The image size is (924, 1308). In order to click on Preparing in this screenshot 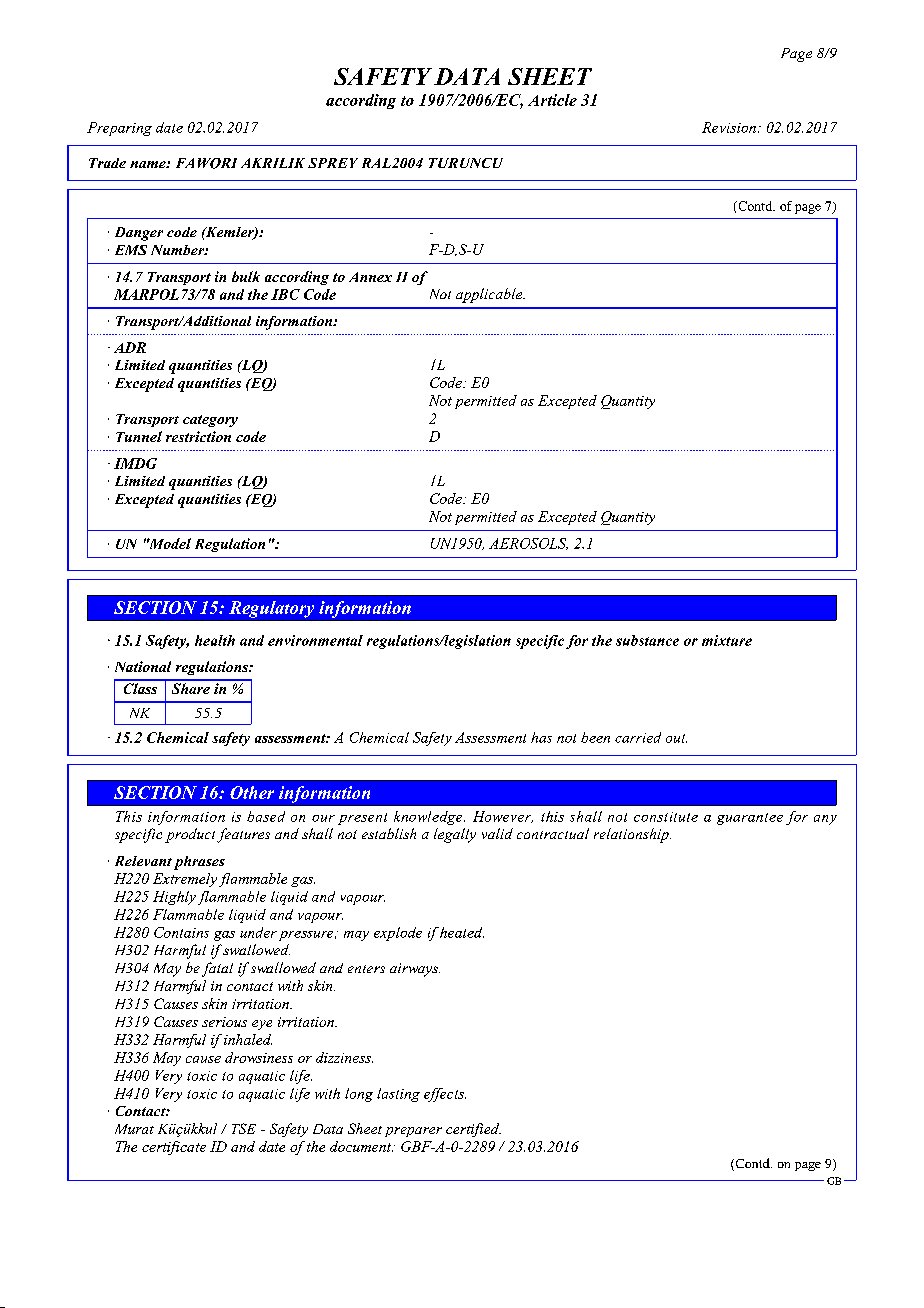, I will do `click(119, 129)`.
